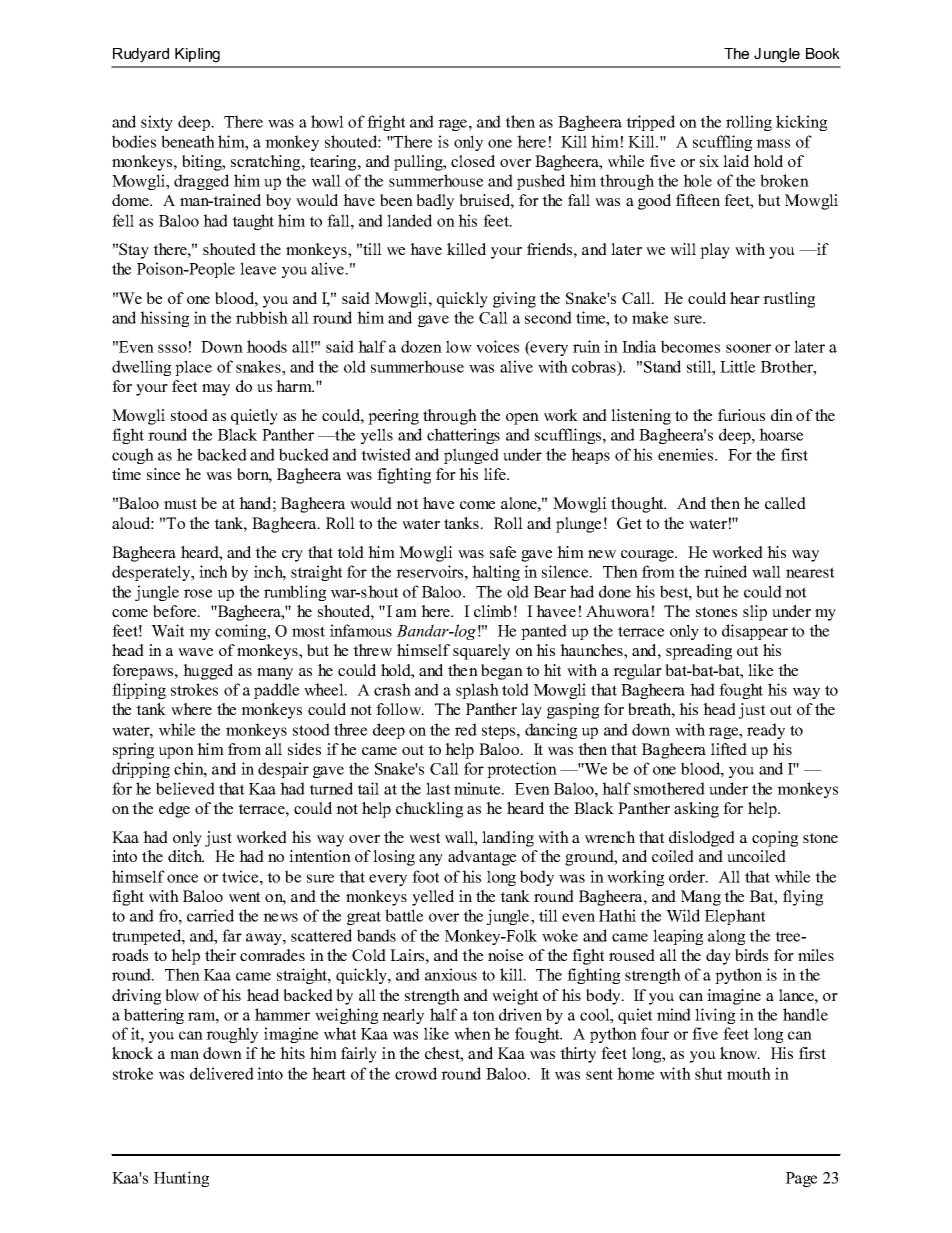 The height and width of the image is (1233, 952). I want to click on since, so click(163, 474).
